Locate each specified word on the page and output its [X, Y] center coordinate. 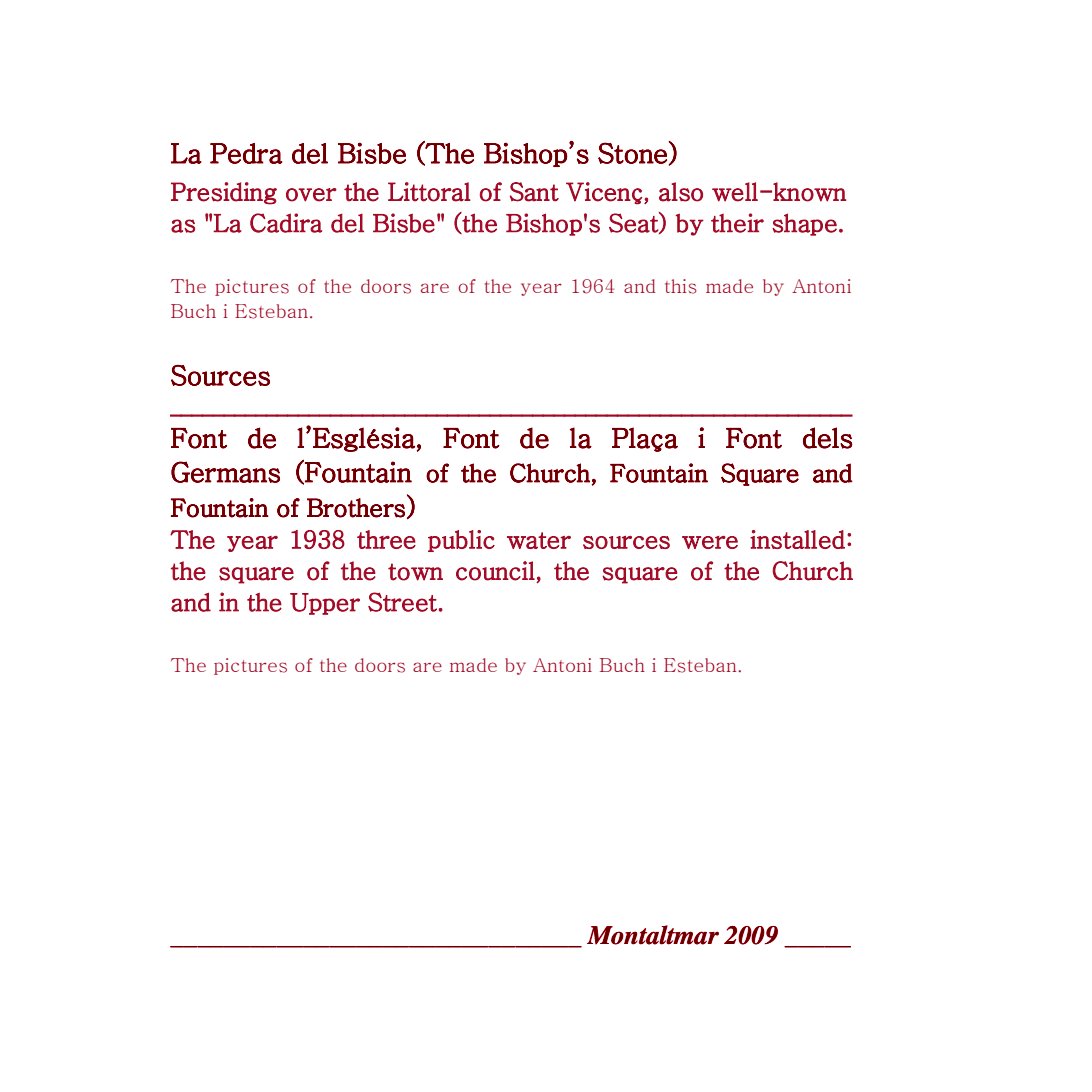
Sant [534, 192]
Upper [325, 604]
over [311, 195]
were [710, 542]
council [495, 571]
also [681, 192]
